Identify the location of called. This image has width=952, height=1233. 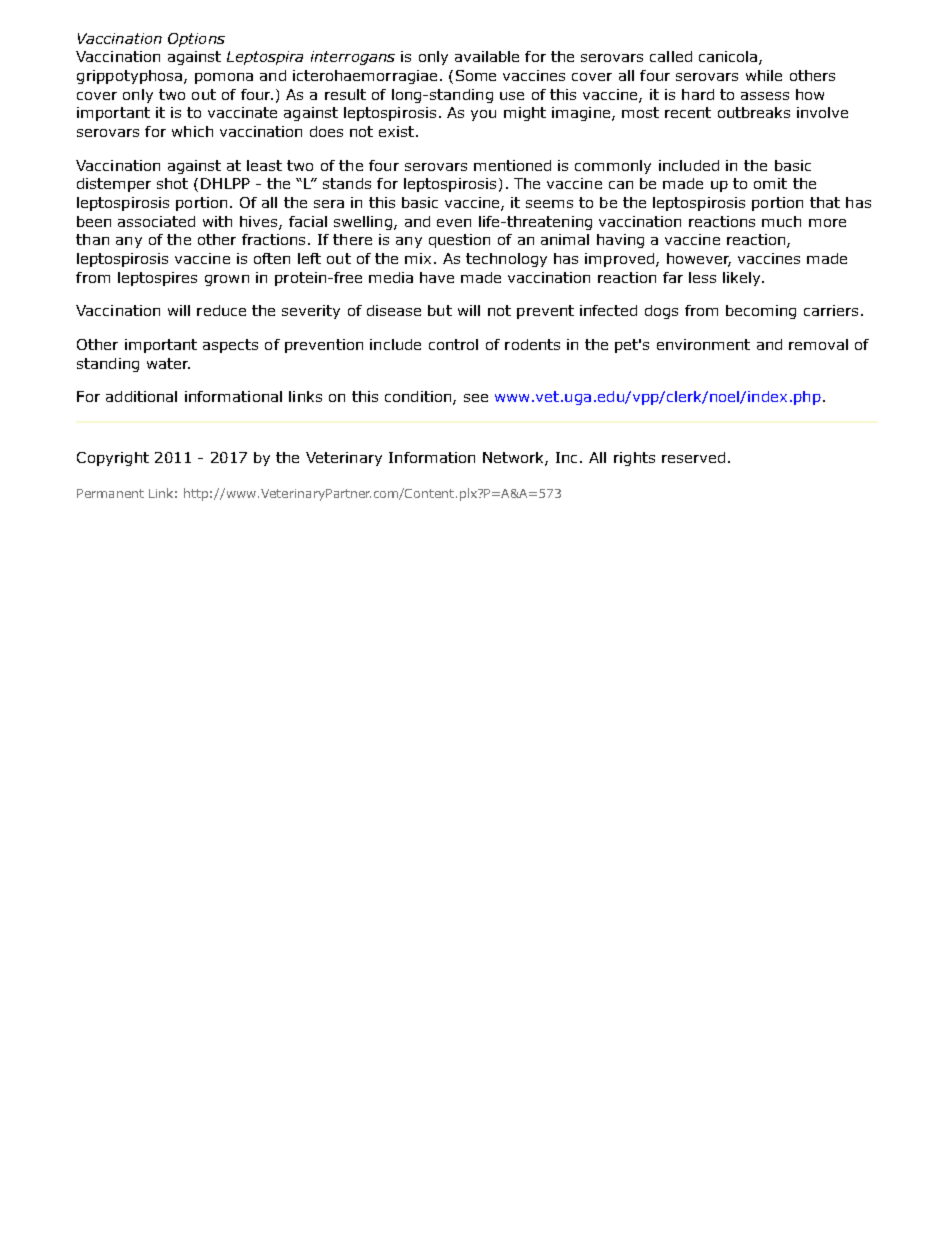
(671, 56).
